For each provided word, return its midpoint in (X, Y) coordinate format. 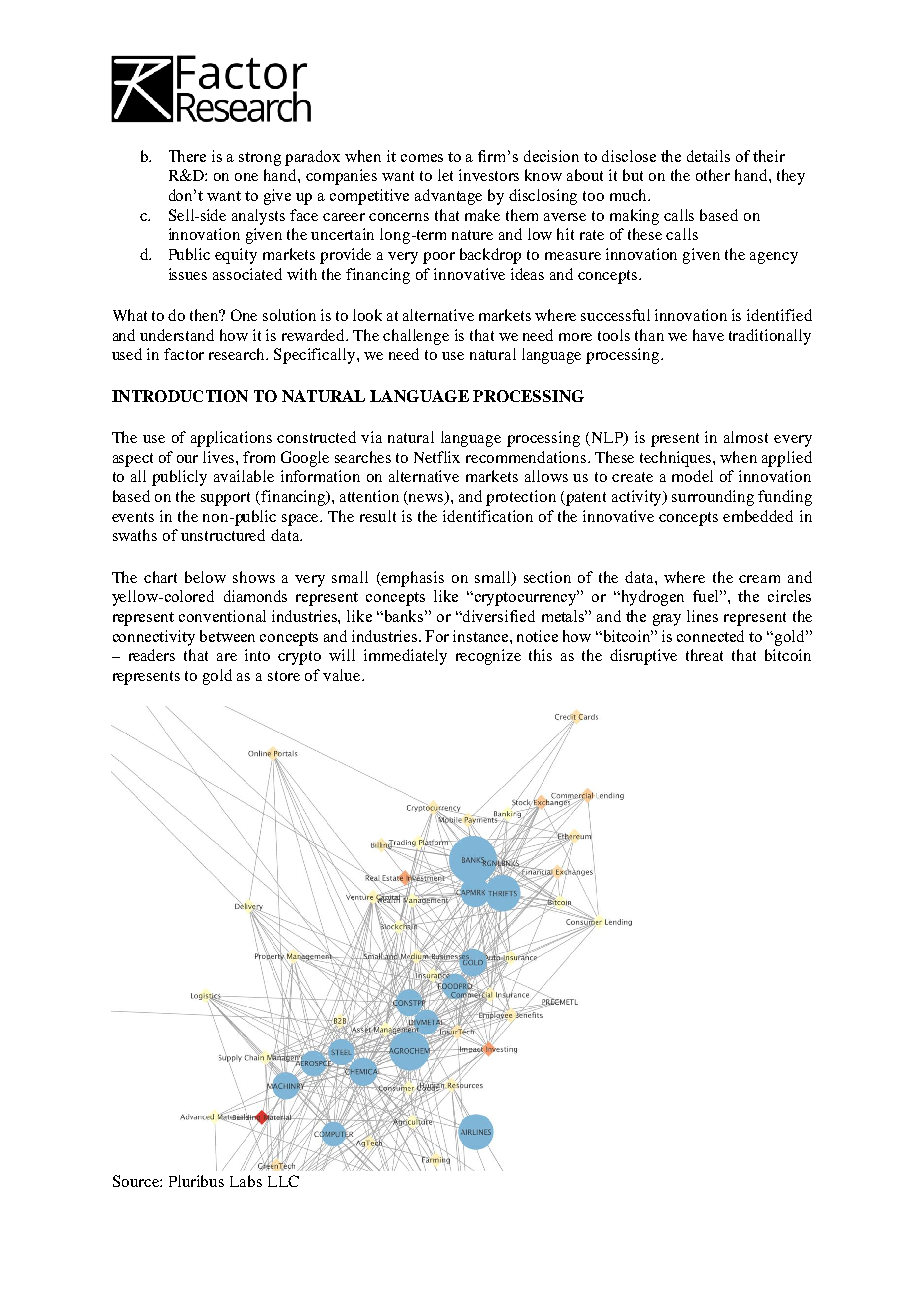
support (225, 499)
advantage (448, 197)
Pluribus (196, 1181)
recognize (488, 657)
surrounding (713, 498)
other (713, 175)
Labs (246, 1181)
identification (488, 516)
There (187, 156)
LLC (283, 1181)
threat (704, 655)
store (284, 676)
